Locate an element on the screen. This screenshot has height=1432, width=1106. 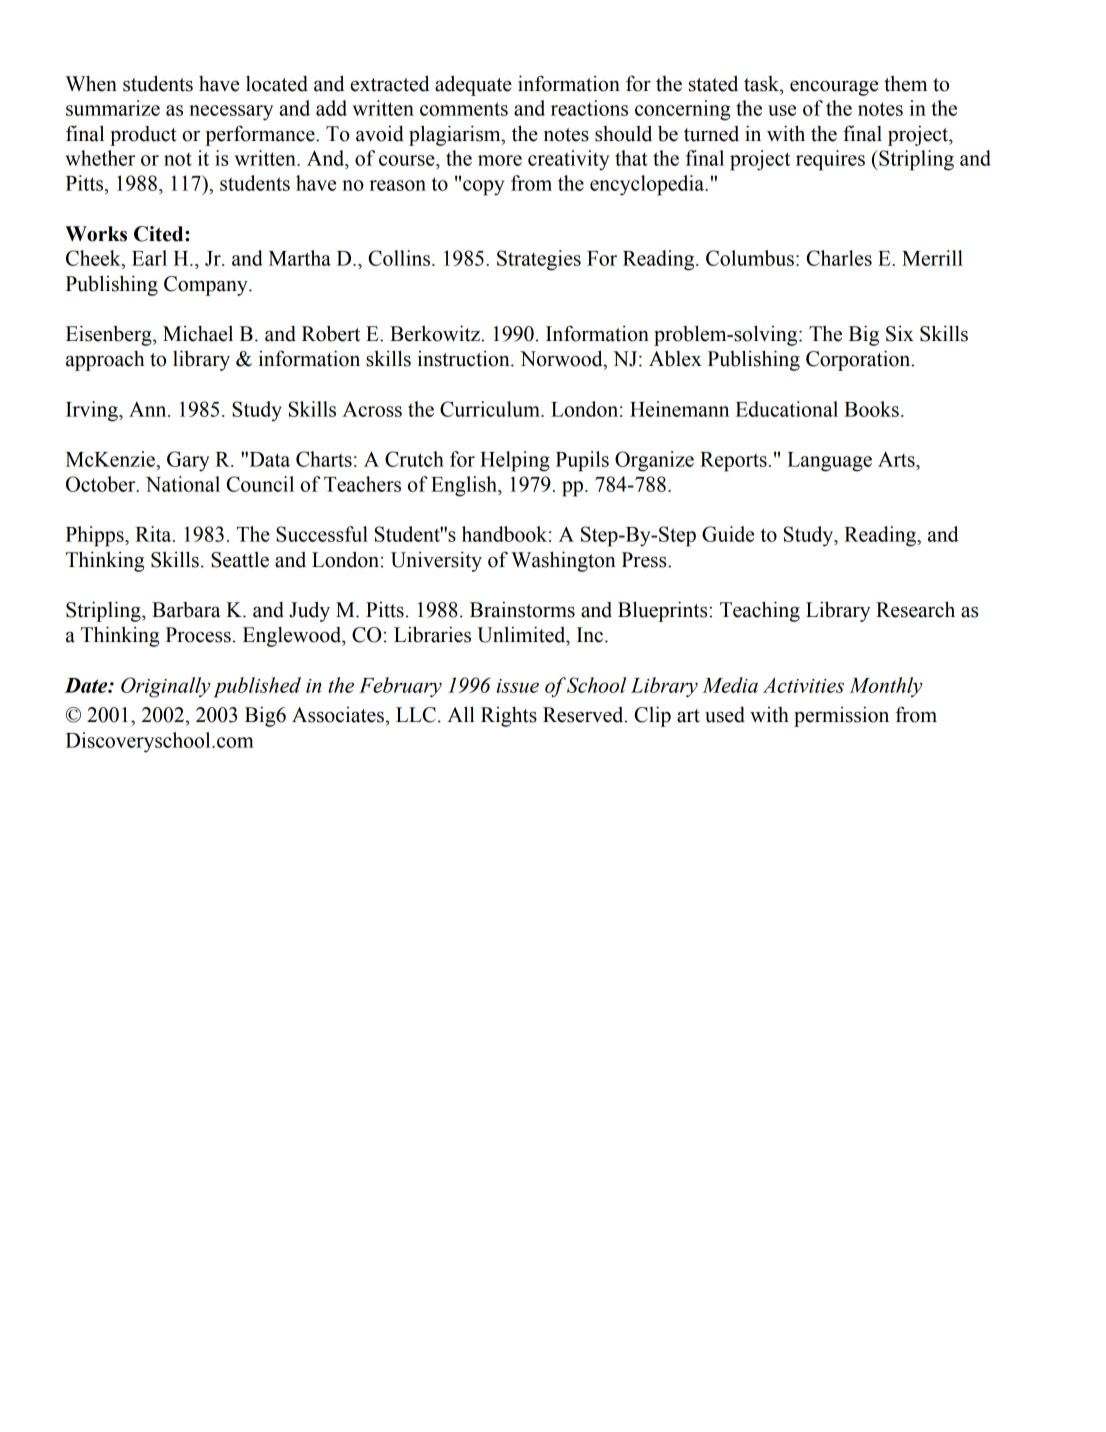
Guide is located at coordinates (728, 534).
